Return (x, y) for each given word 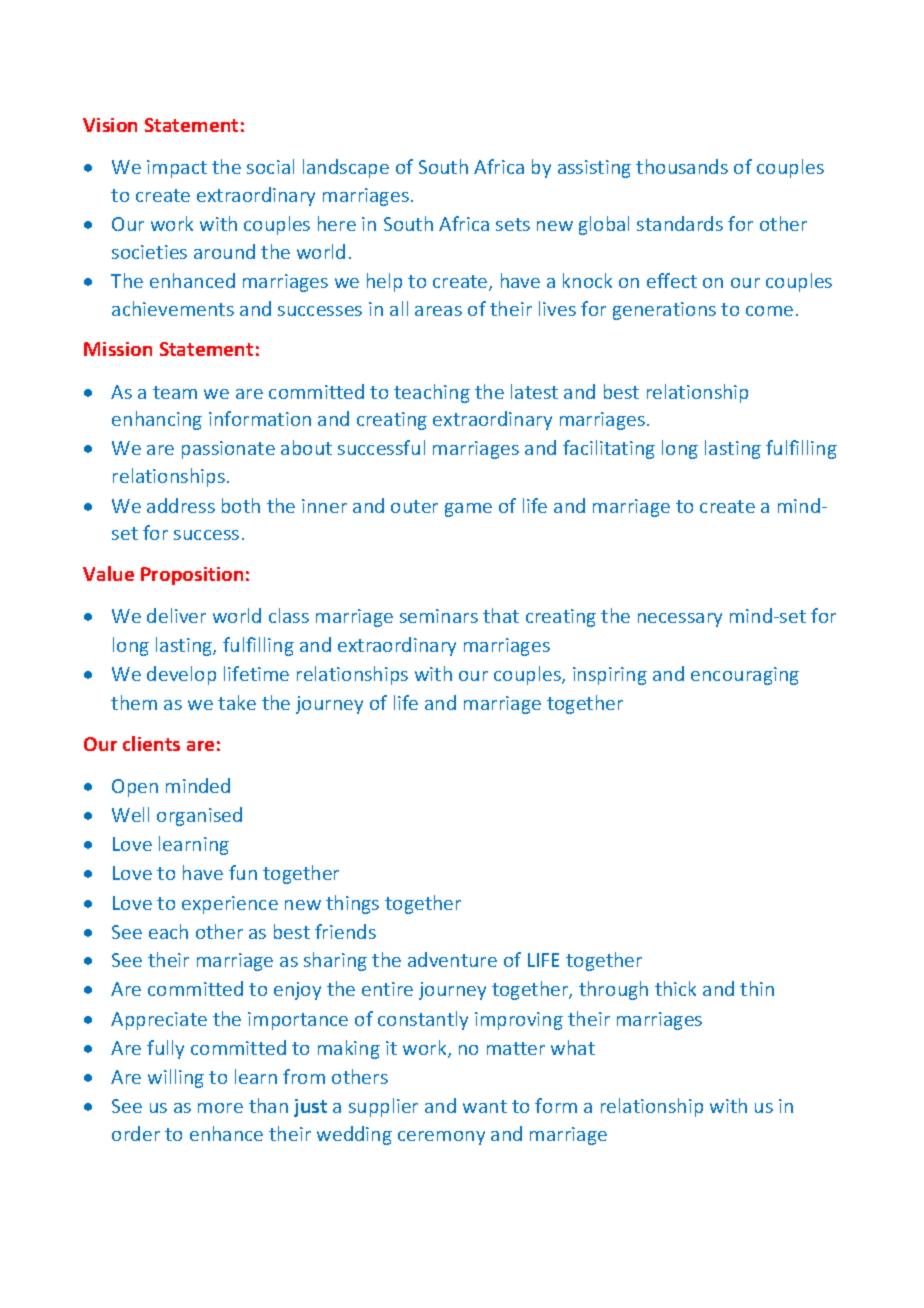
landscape (346, 168)
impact (177, 169)
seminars (439, 616)
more (220, 1108)
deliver (176, 615)
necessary (680, 620)
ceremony (441, 1138)
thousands (682, 166)
